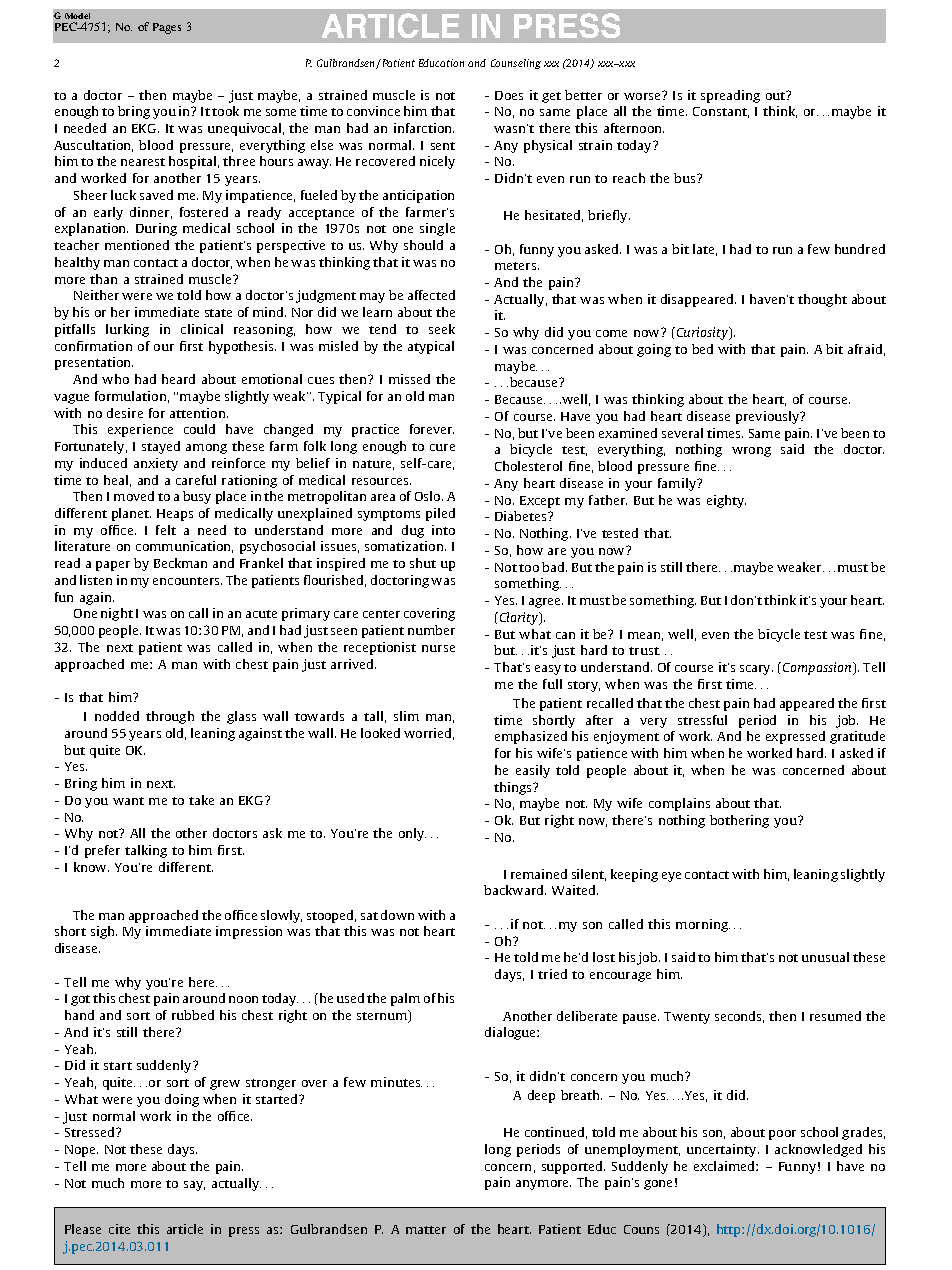 The image size is (952, 1270). Describe the element at coordinates (185, 1229) in the document. I see `article` at that location.
